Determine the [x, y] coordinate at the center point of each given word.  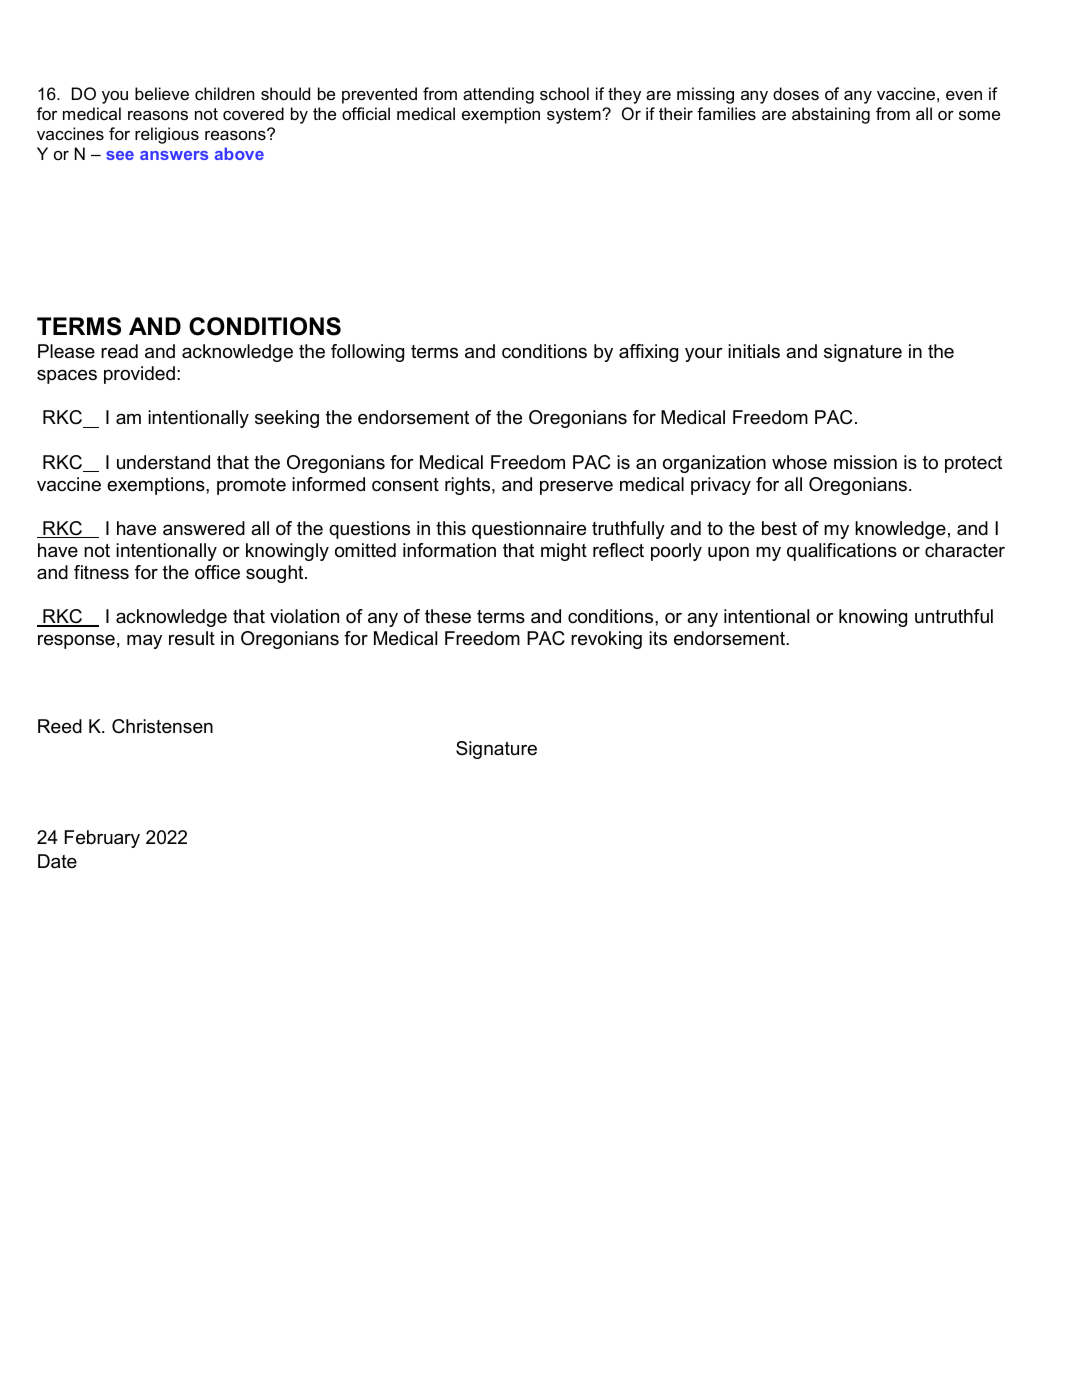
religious [167, 135]
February [102, 839]
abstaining [831, 115]
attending [498, 95]
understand [163, 462]
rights [469, 486]
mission [865, 462]
